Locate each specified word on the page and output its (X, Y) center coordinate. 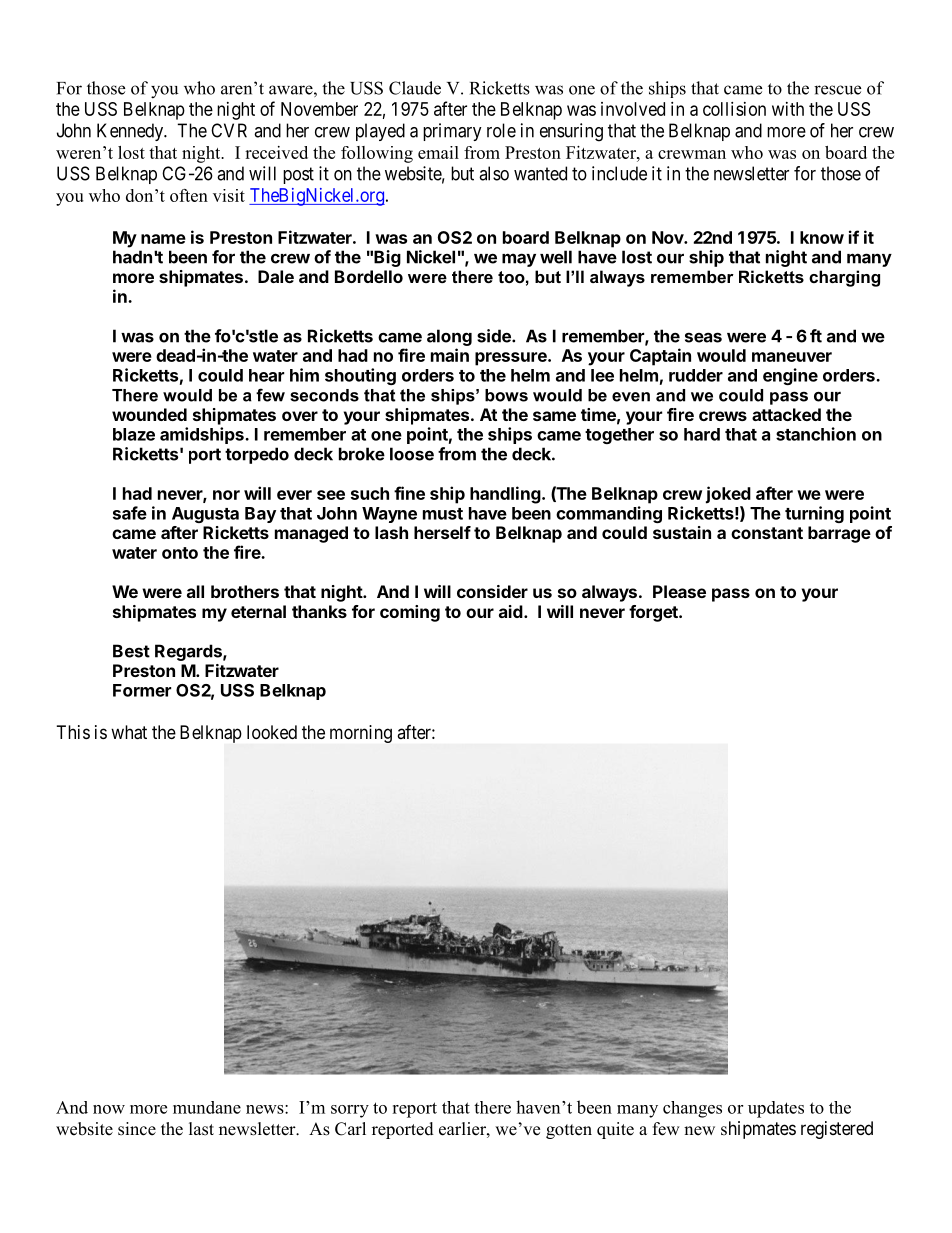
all (195, 591)
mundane (207, 1107)
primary (452, 132)
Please (679, 591)
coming (410, 613)
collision (734, 109)
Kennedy (131, 132)
